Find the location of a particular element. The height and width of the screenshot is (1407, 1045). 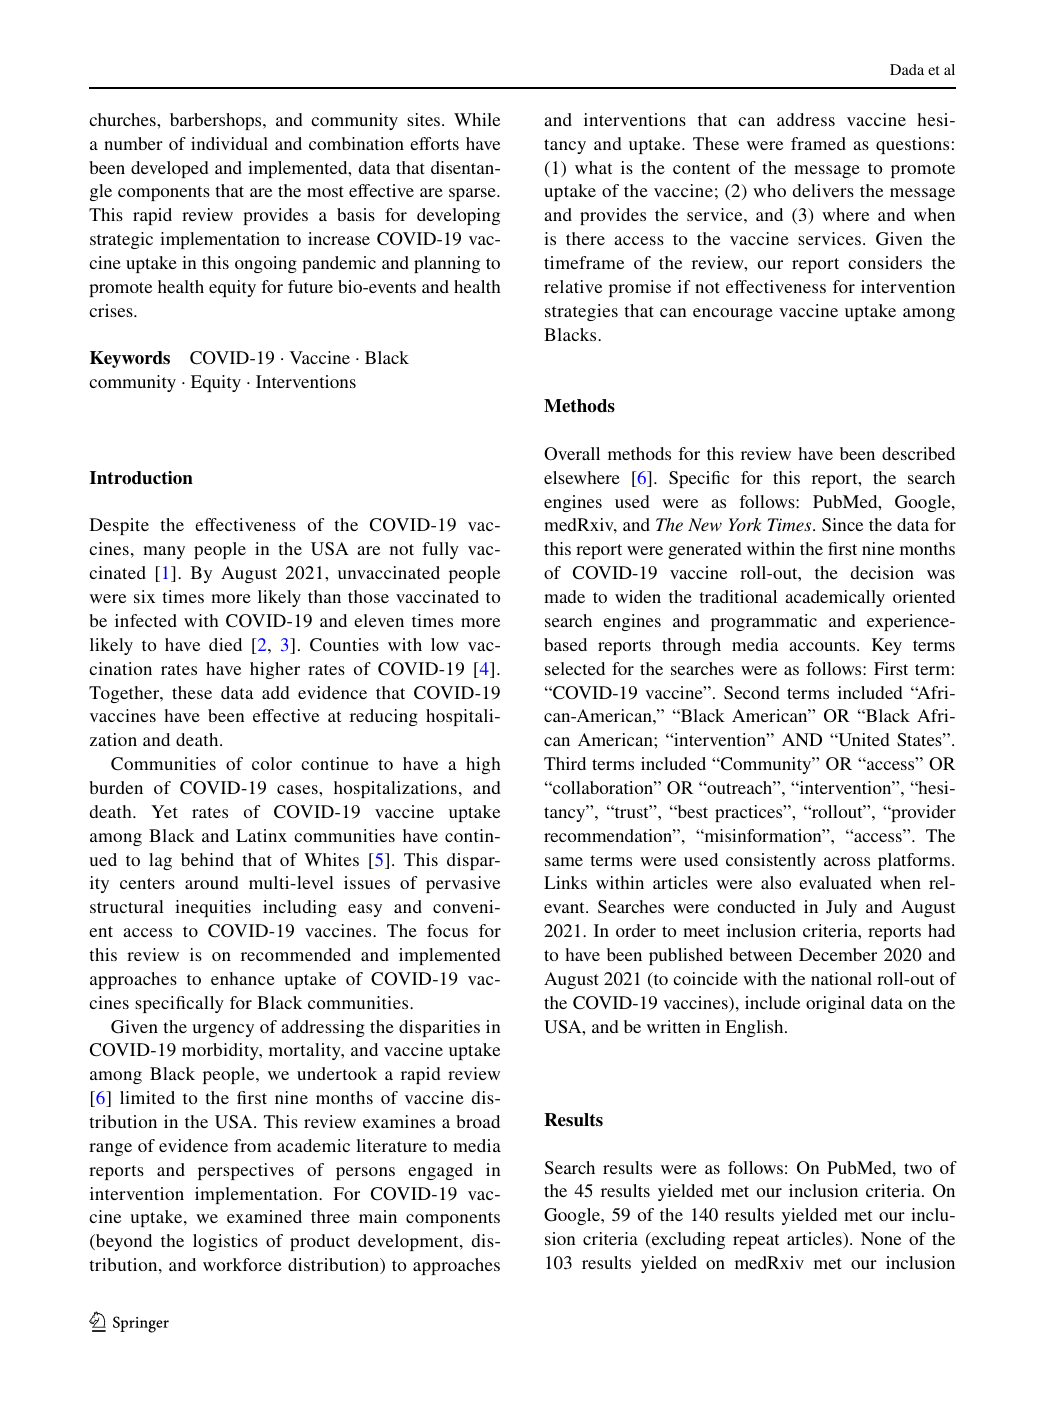

focus is located at coordinates (447, 930).
